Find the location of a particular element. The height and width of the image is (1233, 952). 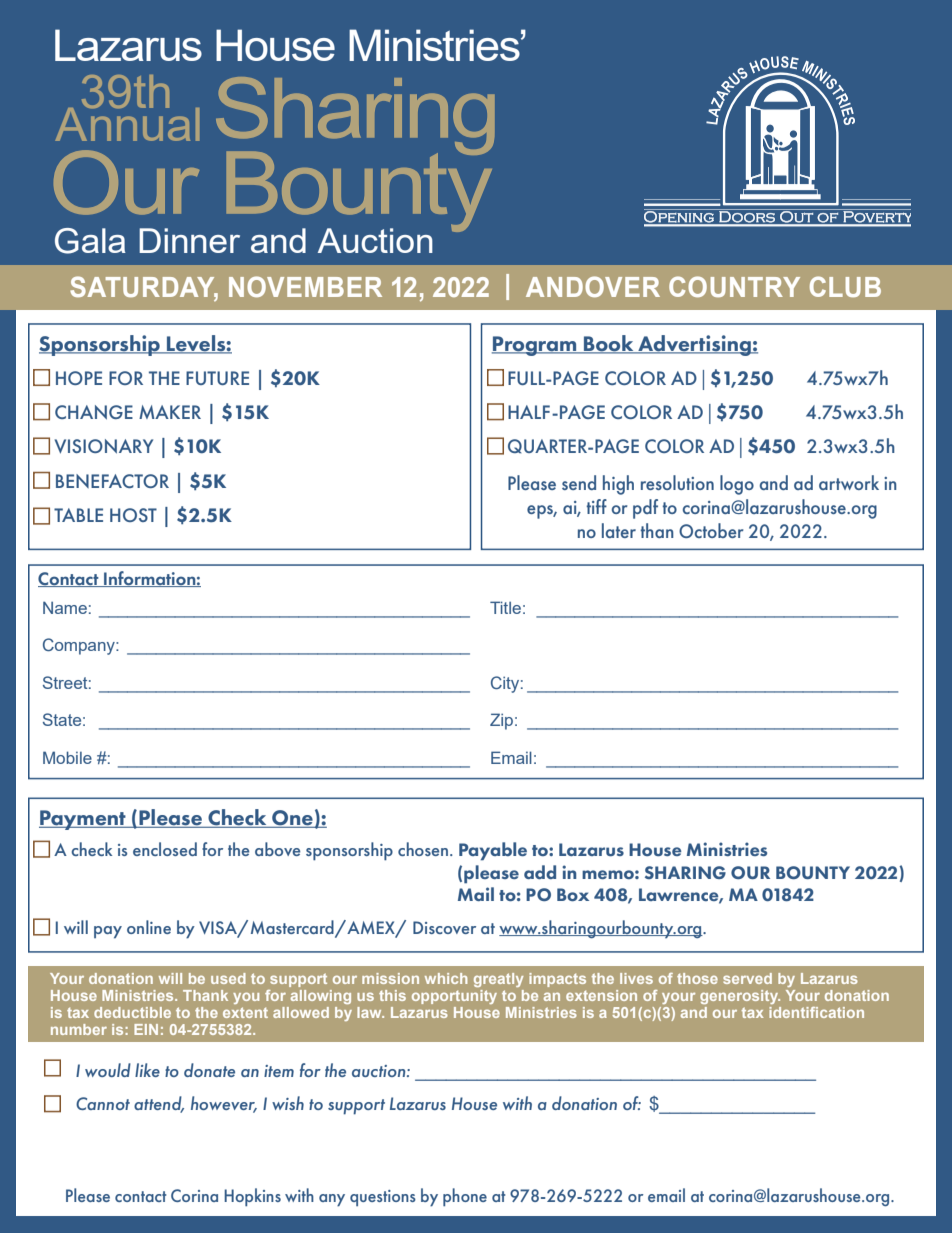

ANDOVER is located at coordinates (593, 286).
